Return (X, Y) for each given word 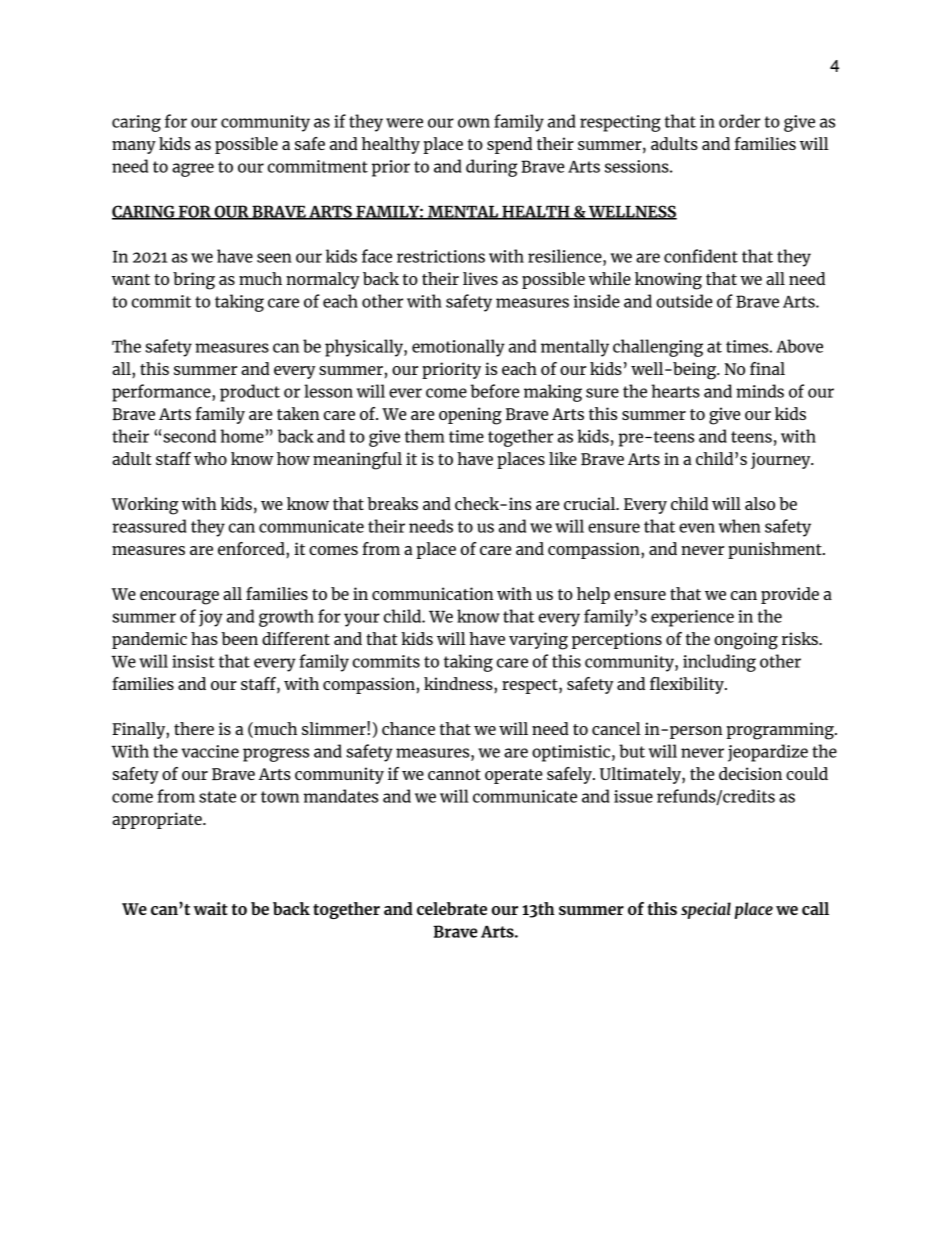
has (204, 638)
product (250, 393)
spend (509, 145)
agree (193, 170)
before (494, 391)
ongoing (746, 641)
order (739, 121)
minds (760, 391)
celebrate (452, 908)
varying (538, 641)
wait (211, 908)
